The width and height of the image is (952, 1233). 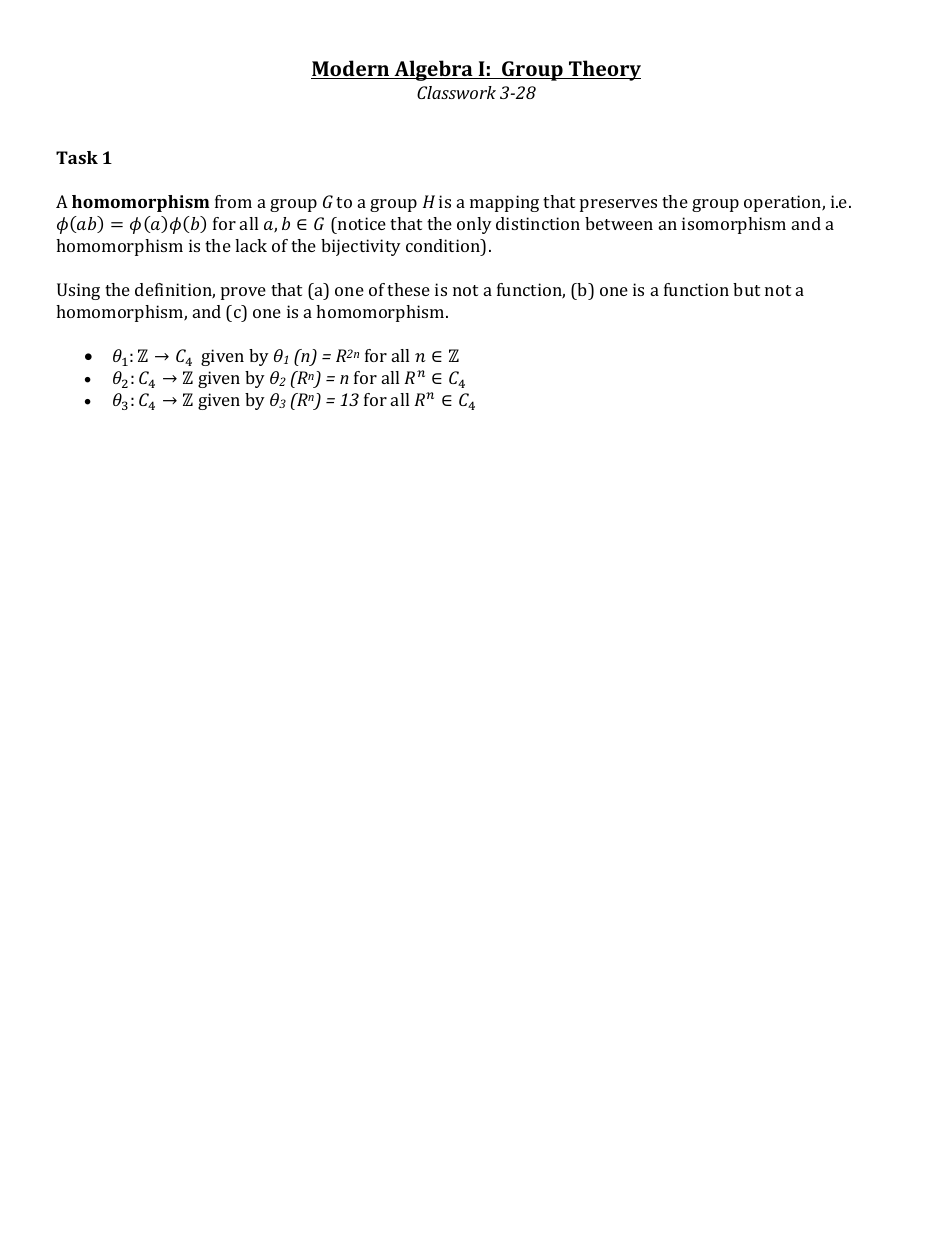 I want to click on Theory, so click(x=604, y=70).
